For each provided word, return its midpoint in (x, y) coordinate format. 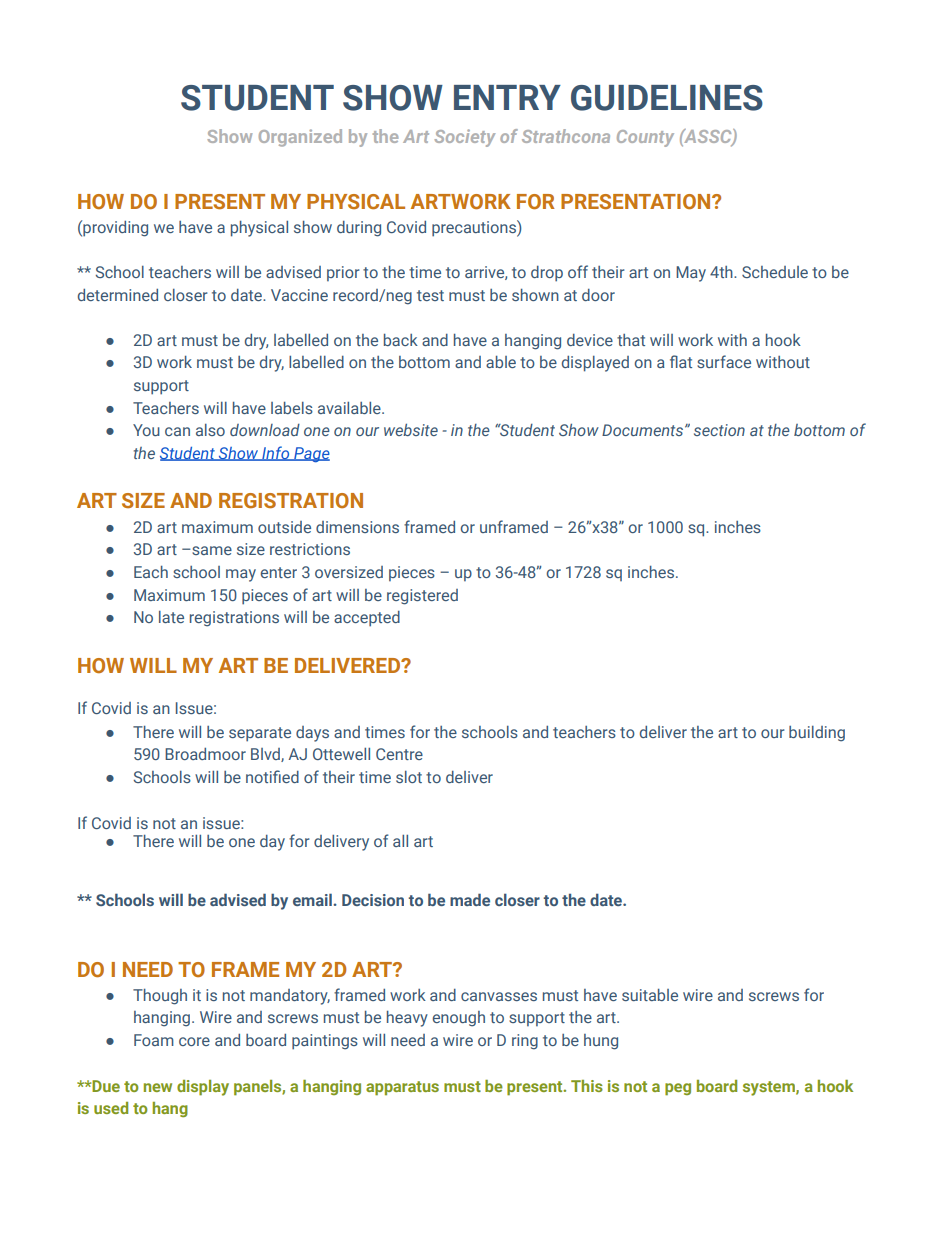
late (171, 617)
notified (272, 776)
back (401, 340)
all (400, 841)
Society (464, 138)
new (158, 1087)
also (210, 430)
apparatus (402, 1088)
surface (724, 361)
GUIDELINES (667, 98)
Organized (300, 138)
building (817, 734)
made (470, 899)
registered (422, 597)
